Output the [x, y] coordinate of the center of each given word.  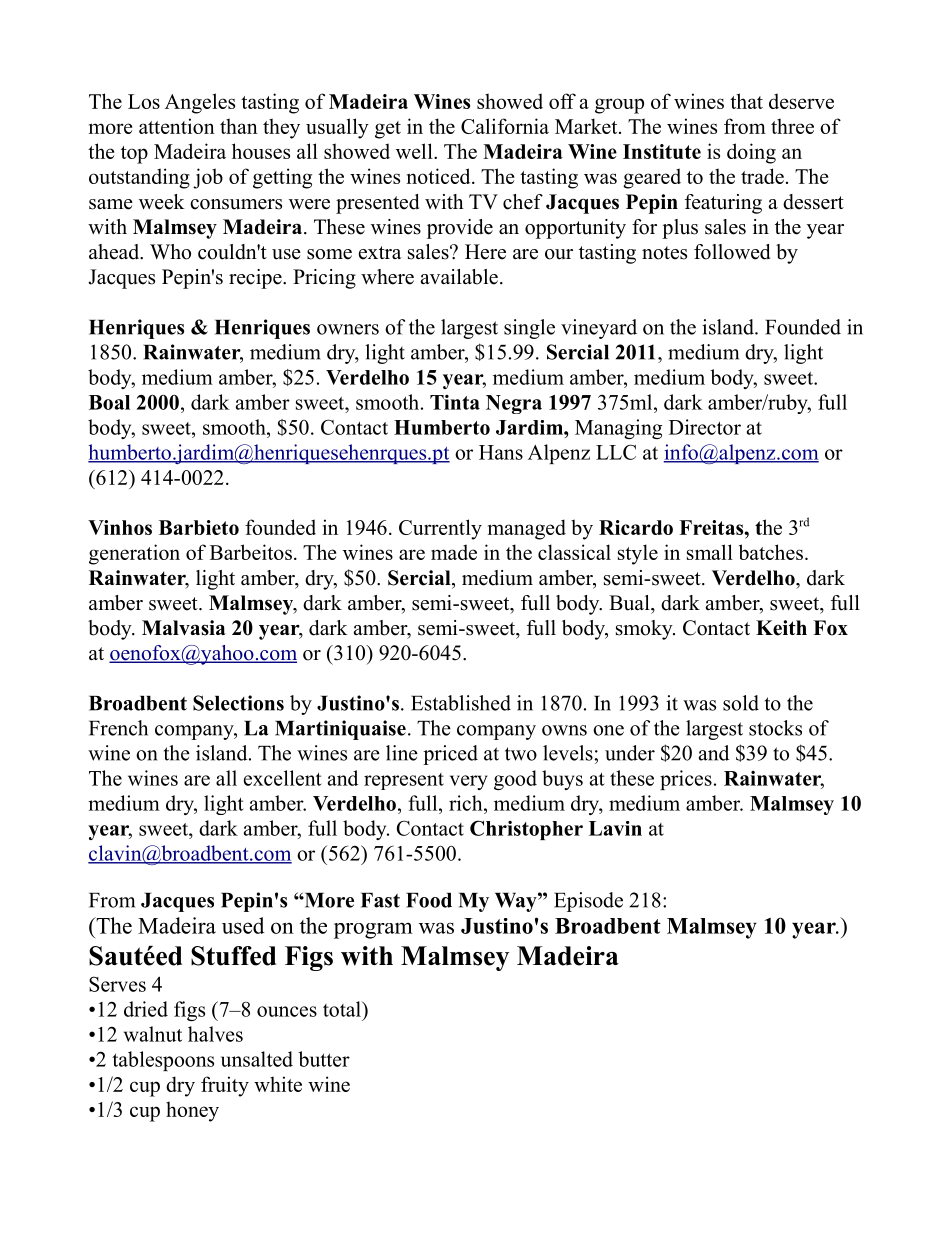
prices [686, 780]
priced [450, 755]
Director [705, 427]
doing [751, 153]
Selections [238, 703]
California [505, 126]
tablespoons [163, 1061]
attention [177, 126]
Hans [501, 452]
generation [134, 554]
